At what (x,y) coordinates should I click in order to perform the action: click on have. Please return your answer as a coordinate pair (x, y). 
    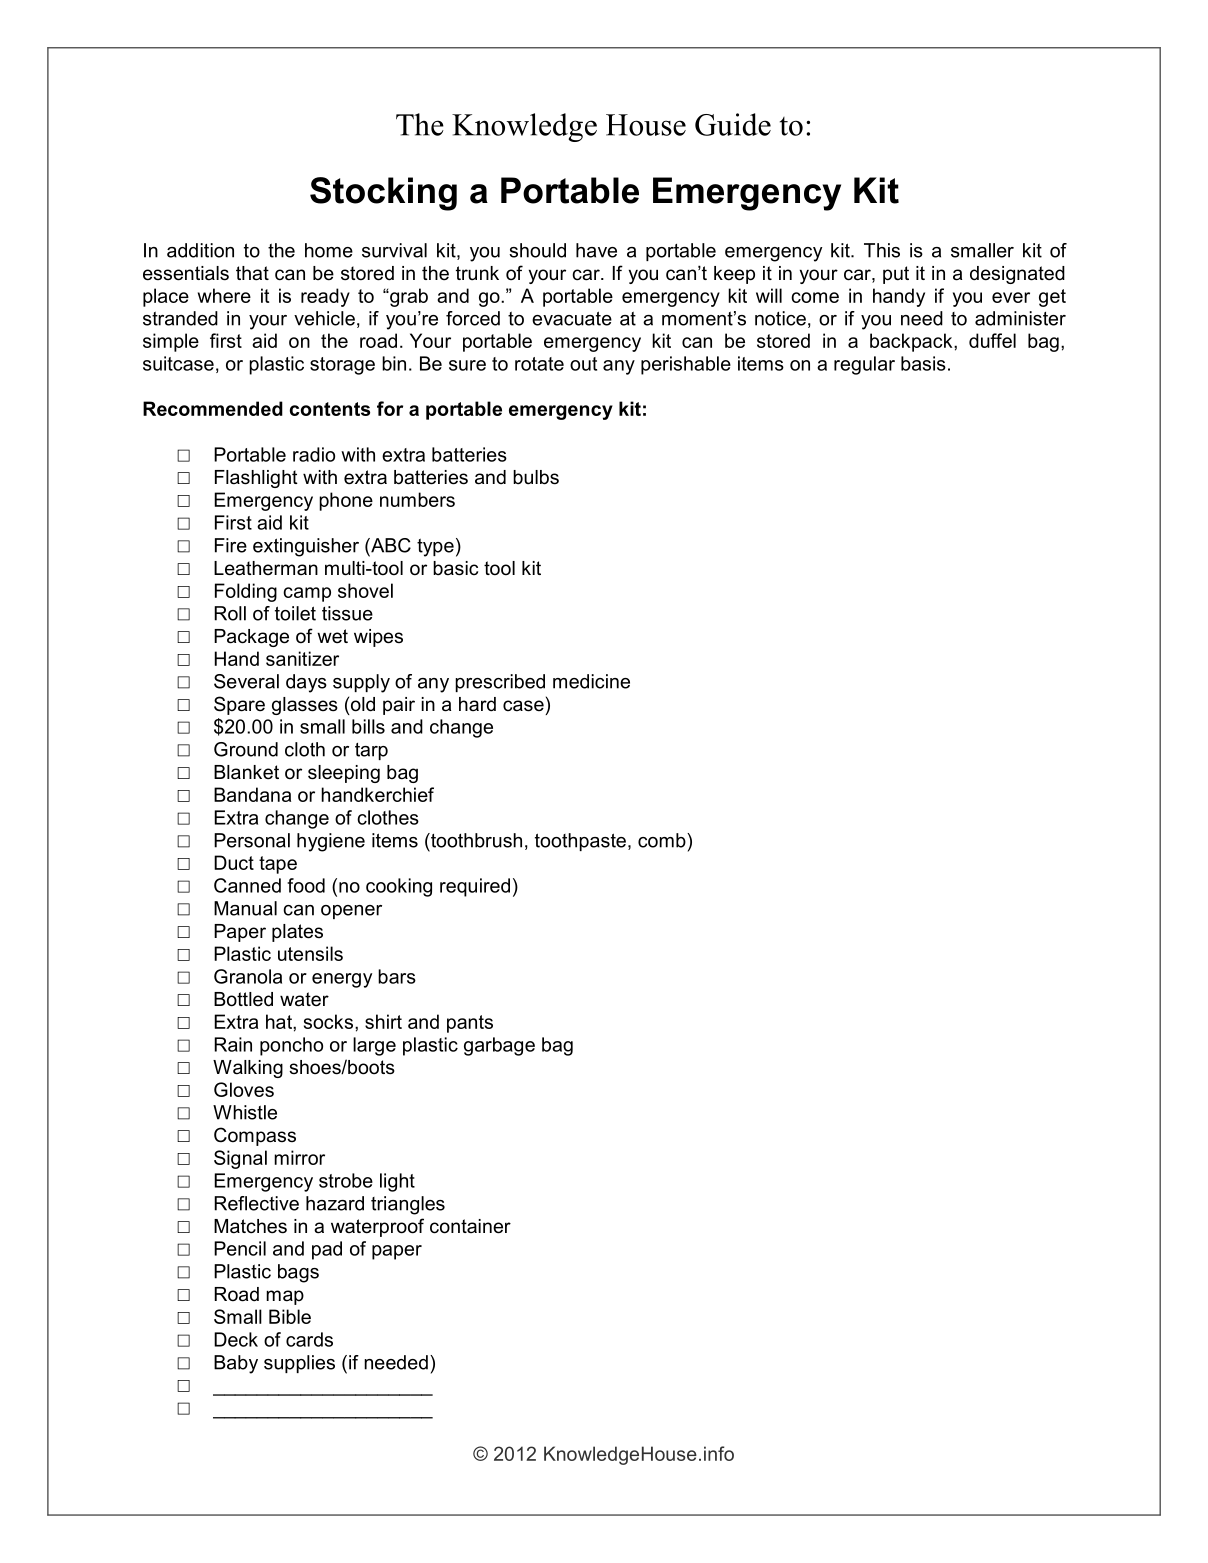
    Looking at the image, I should click on (596, 250).
